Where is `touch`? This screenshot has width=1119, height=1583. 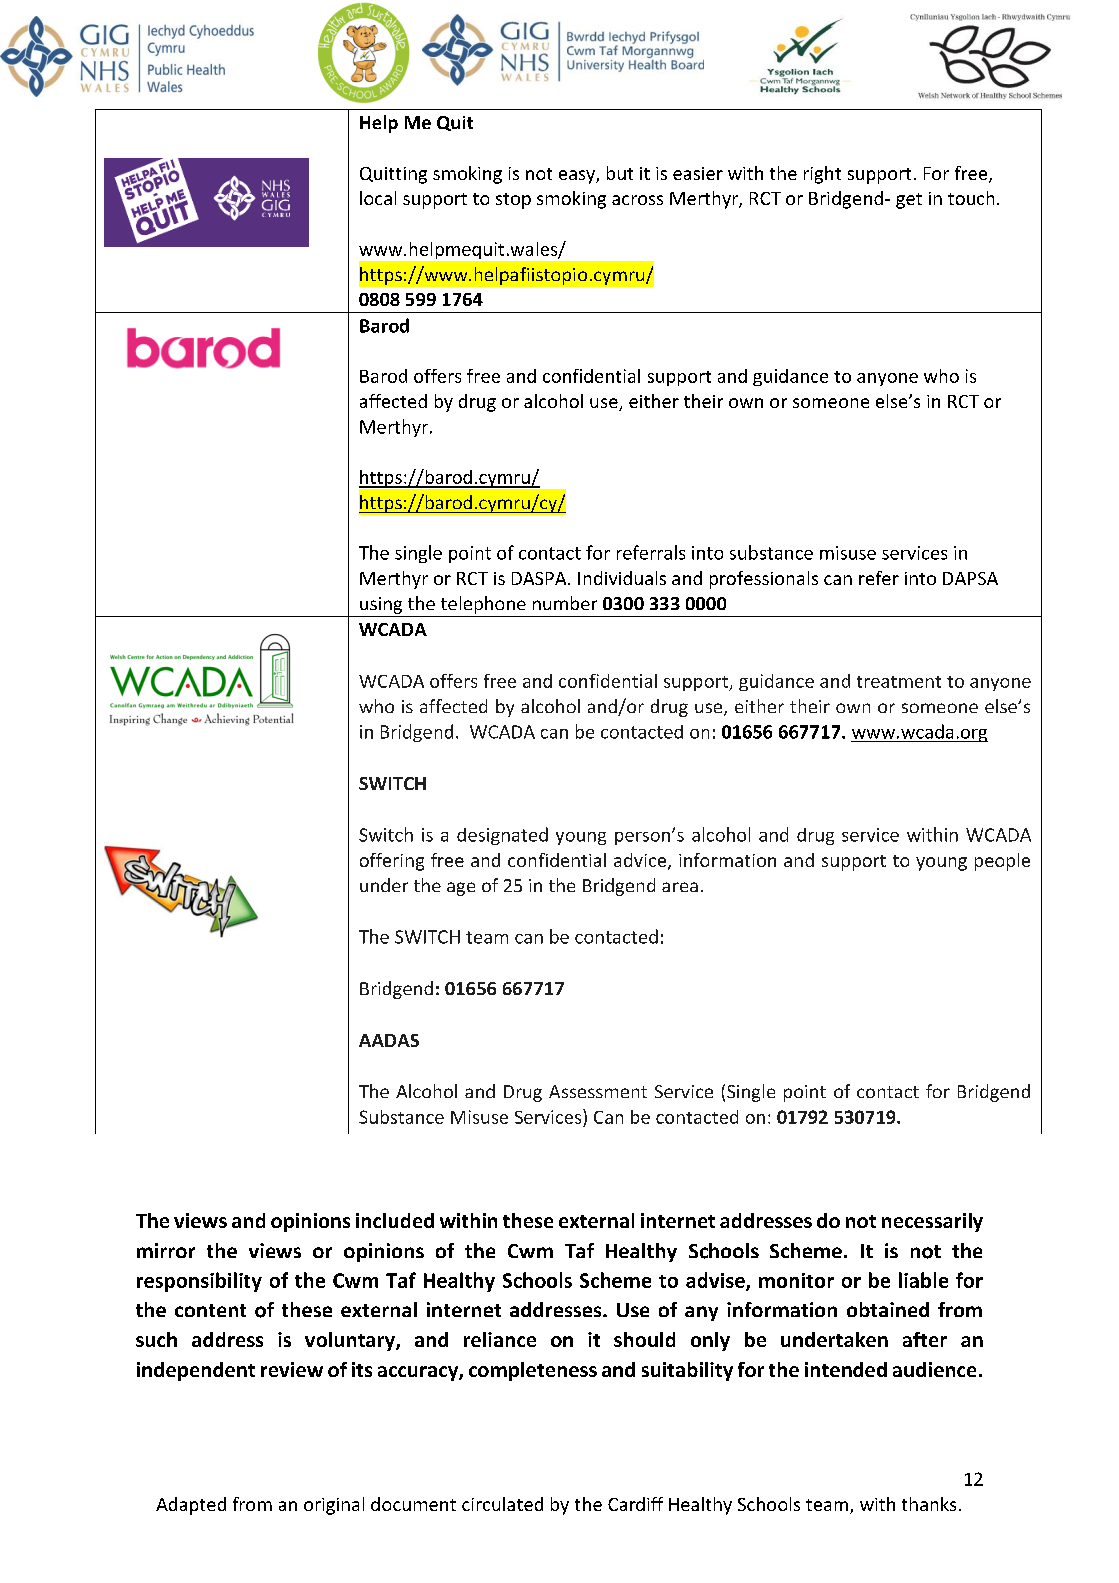 touch is located at coordinates (971, 198).
